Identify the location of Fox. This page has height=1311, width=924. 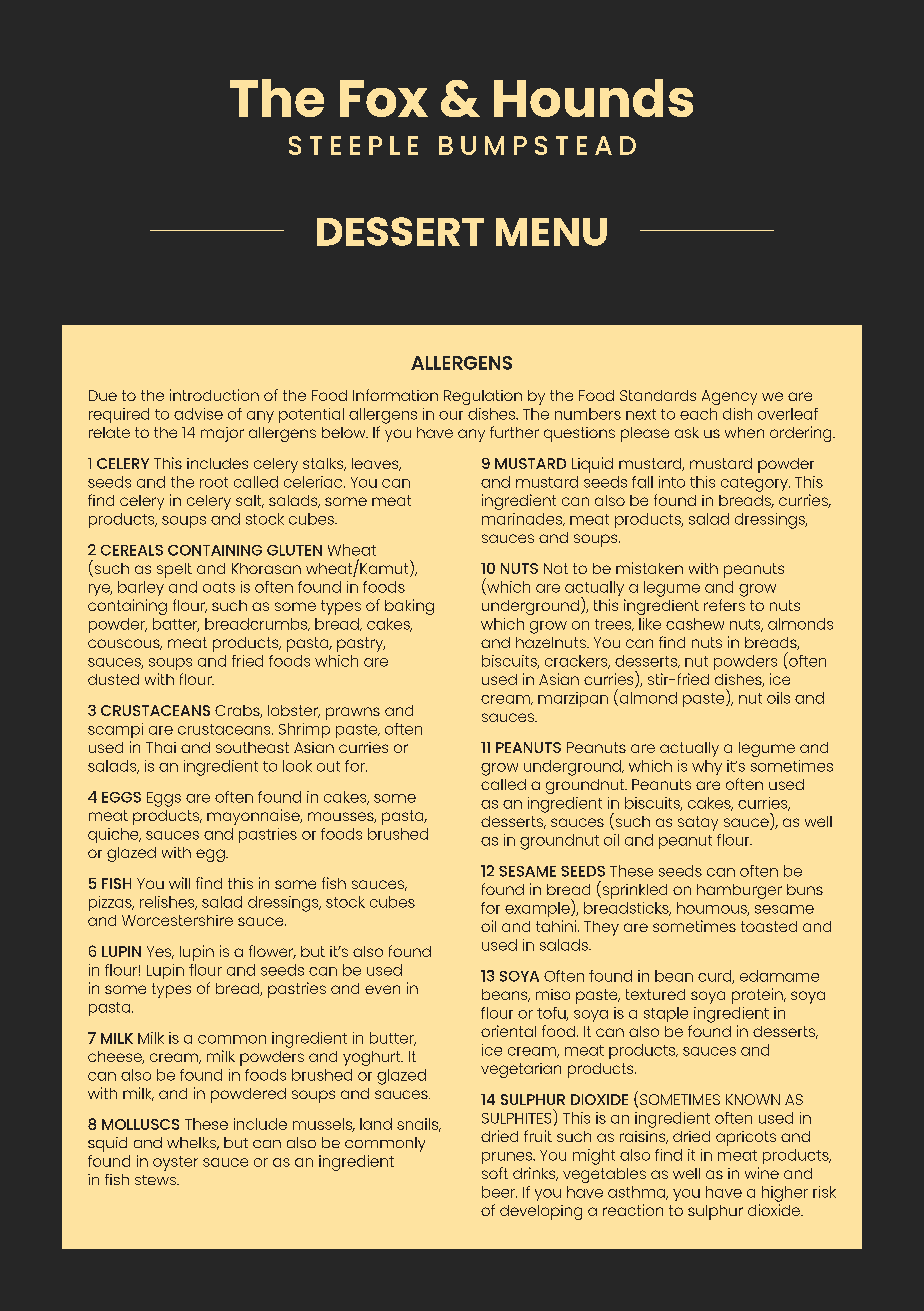
(384, 98).
